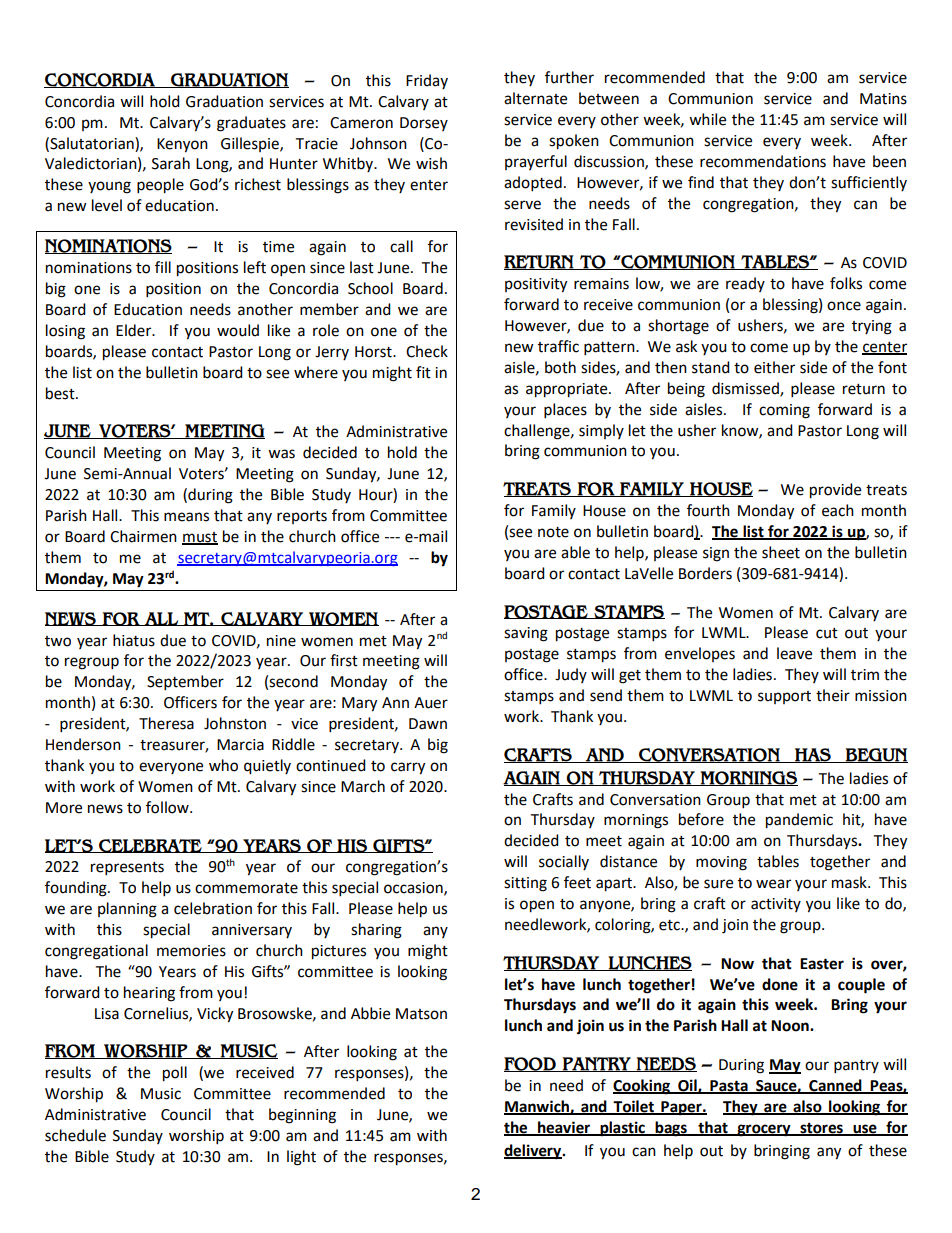 Image resolution: width=952 pixels, height=1233 pixels. I want to click on poll, so click(175, 1074).
